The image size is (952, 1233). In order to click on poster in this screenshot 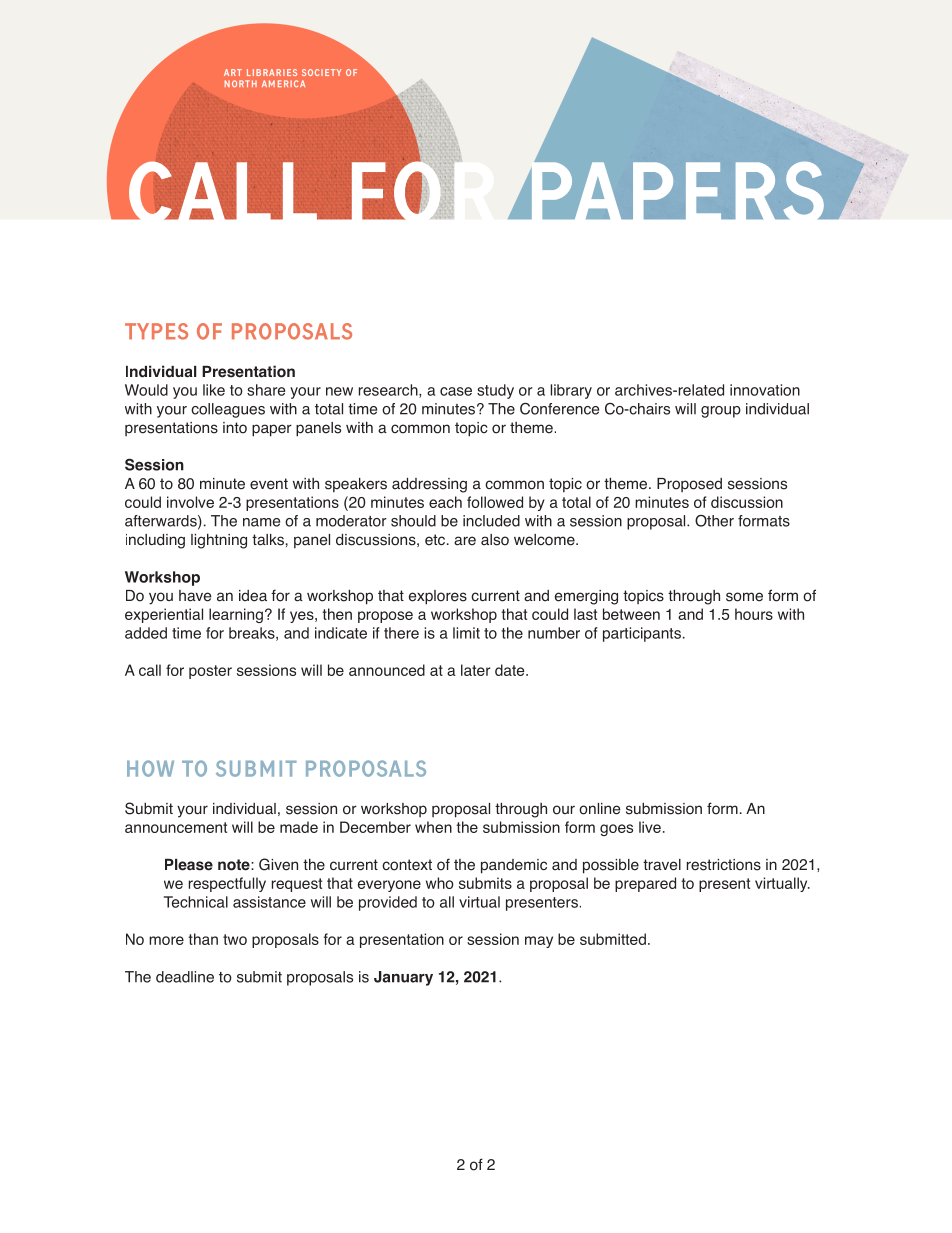, I will do `click(210, 672)`.
